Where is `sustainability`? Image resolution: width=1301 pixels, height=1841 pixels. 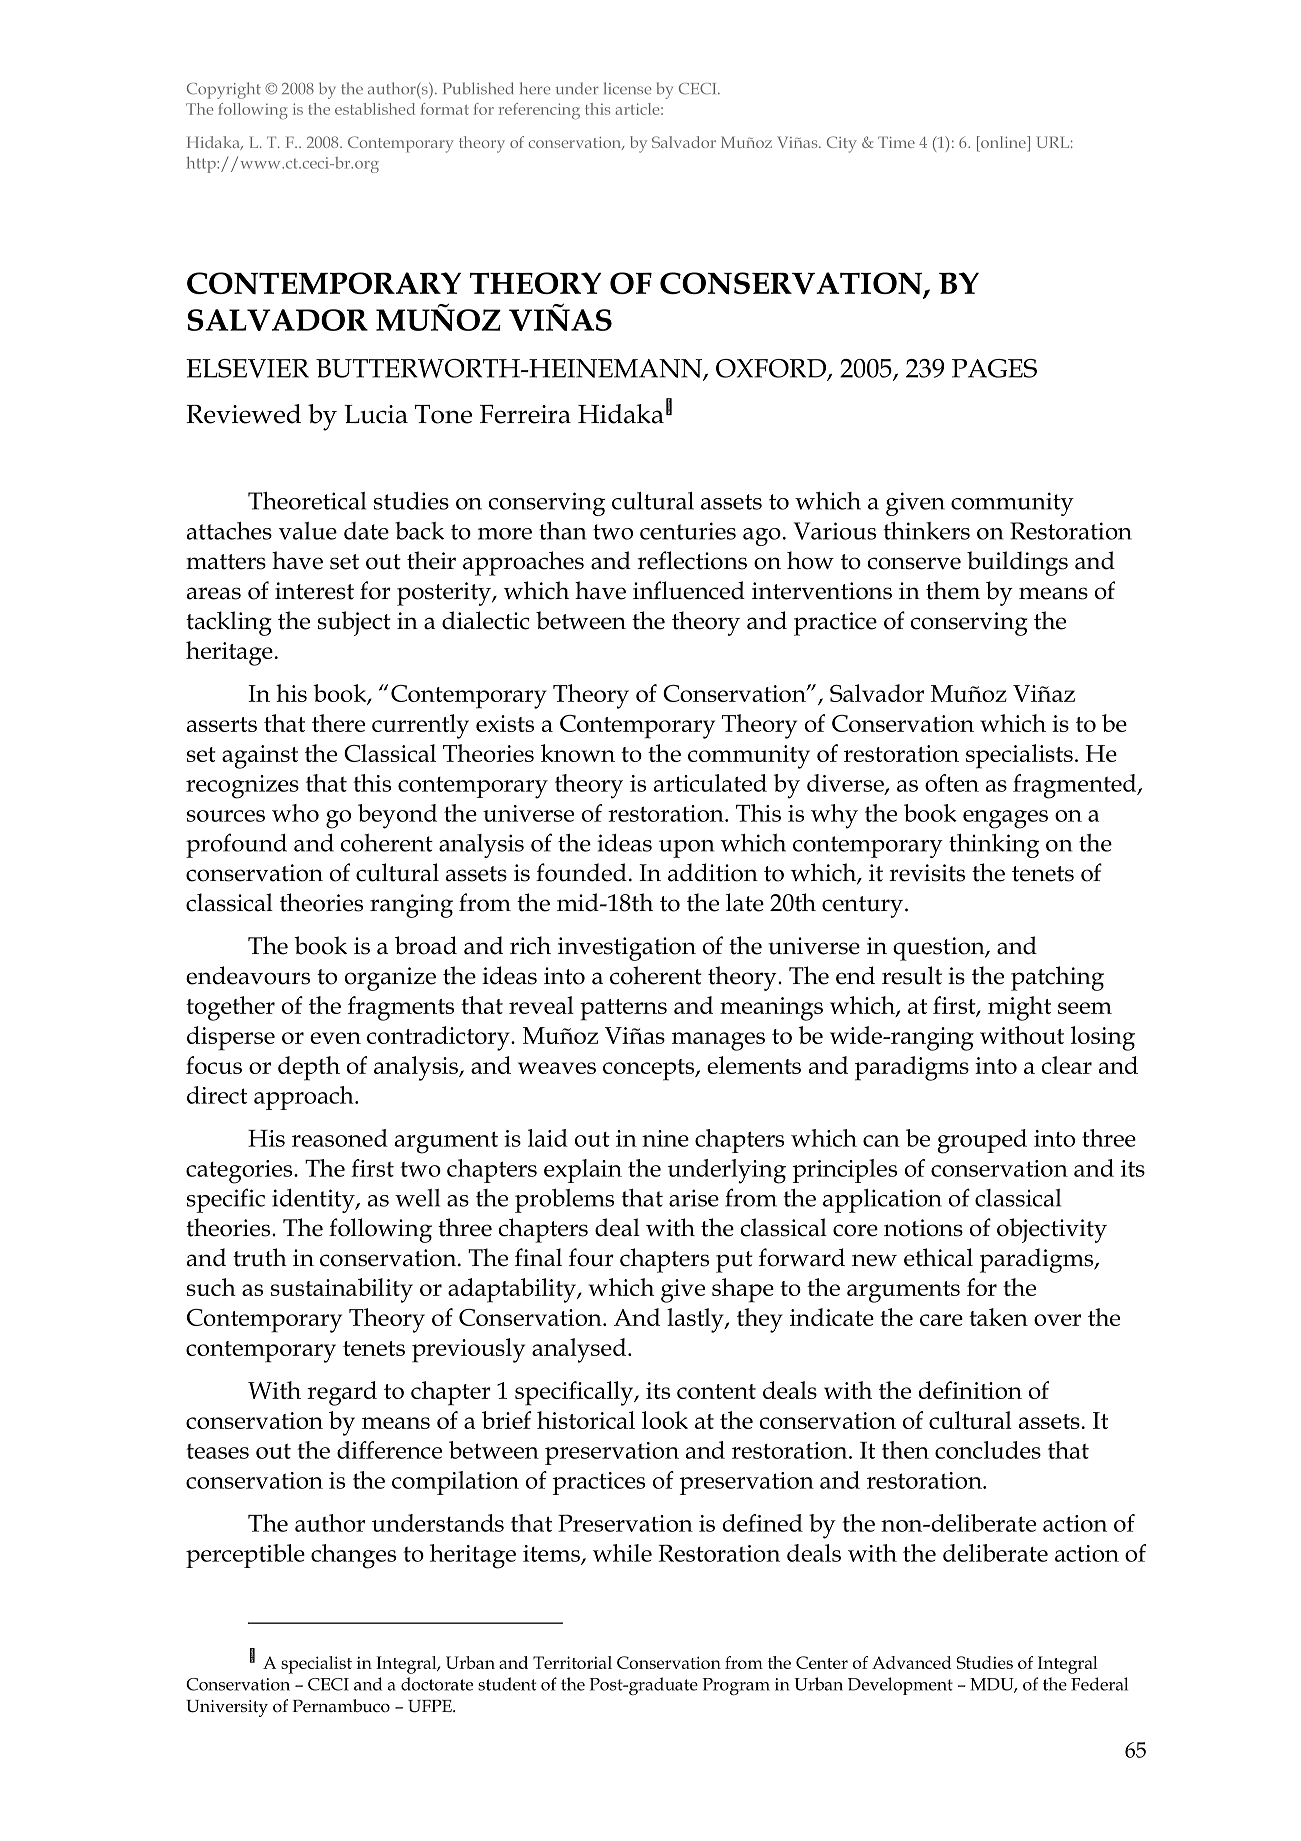
sustainability is located at coordinates (342, 1290).
